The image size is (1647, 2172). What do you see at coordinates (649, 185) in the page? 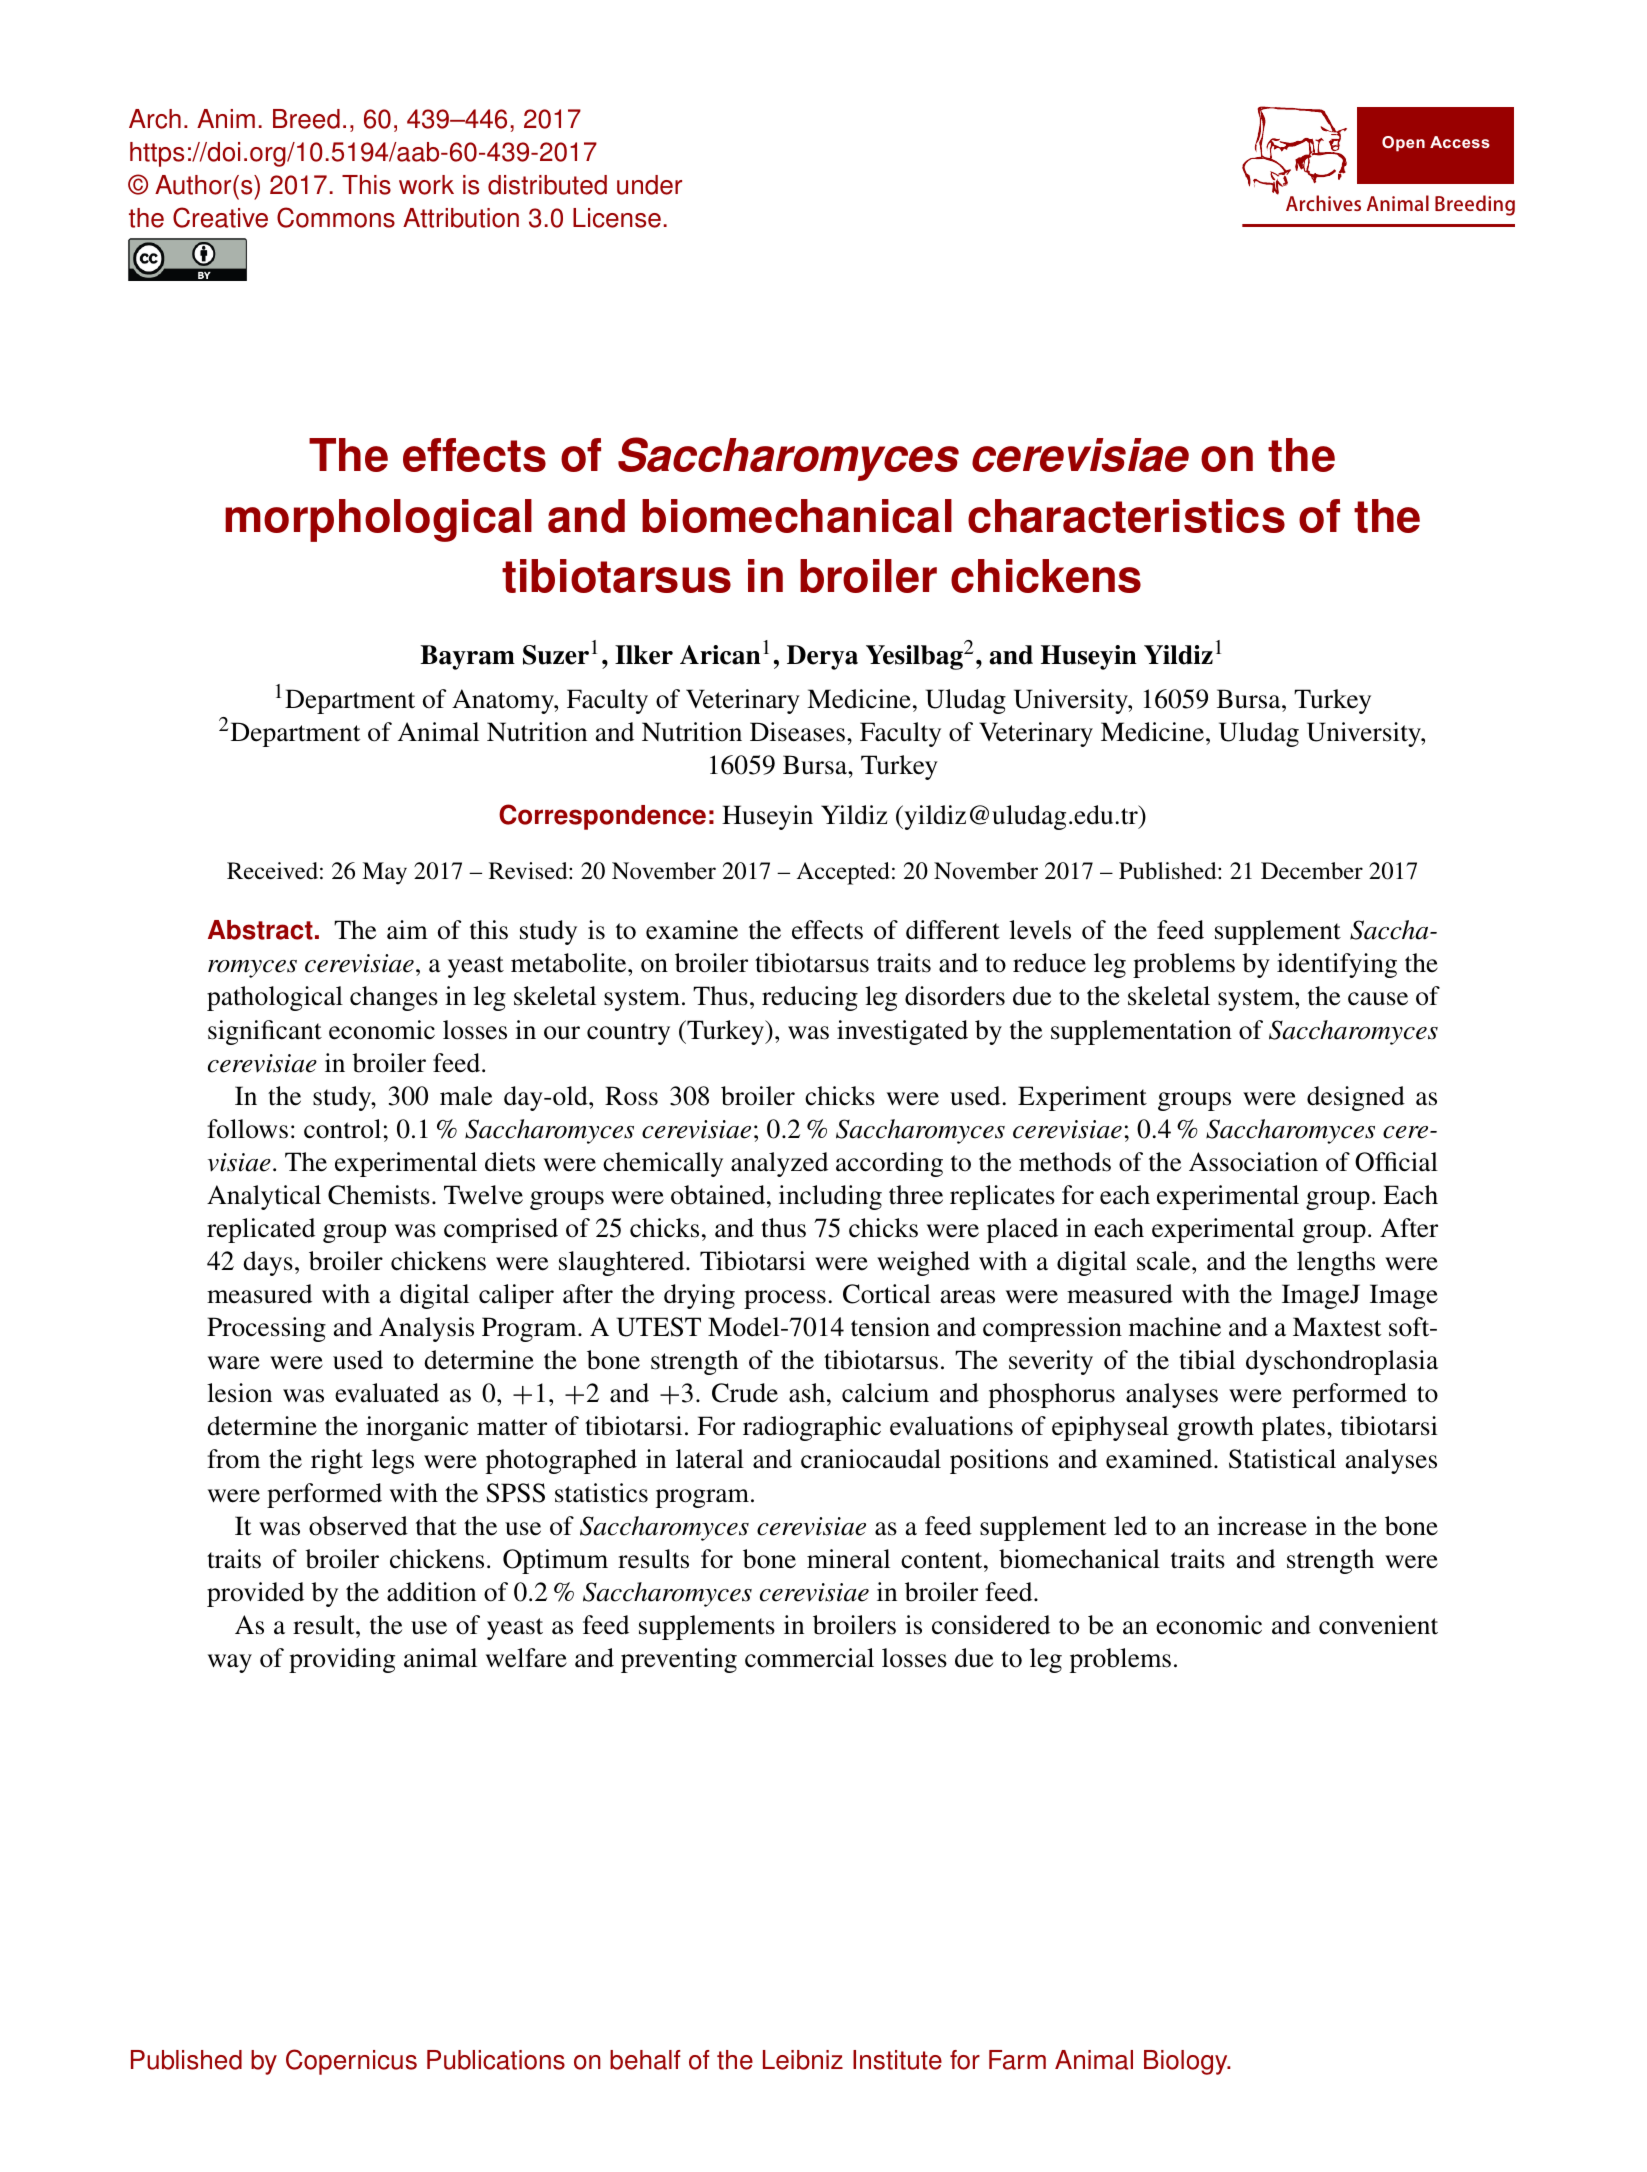
I see `under` at bounding box center [649, 185].
